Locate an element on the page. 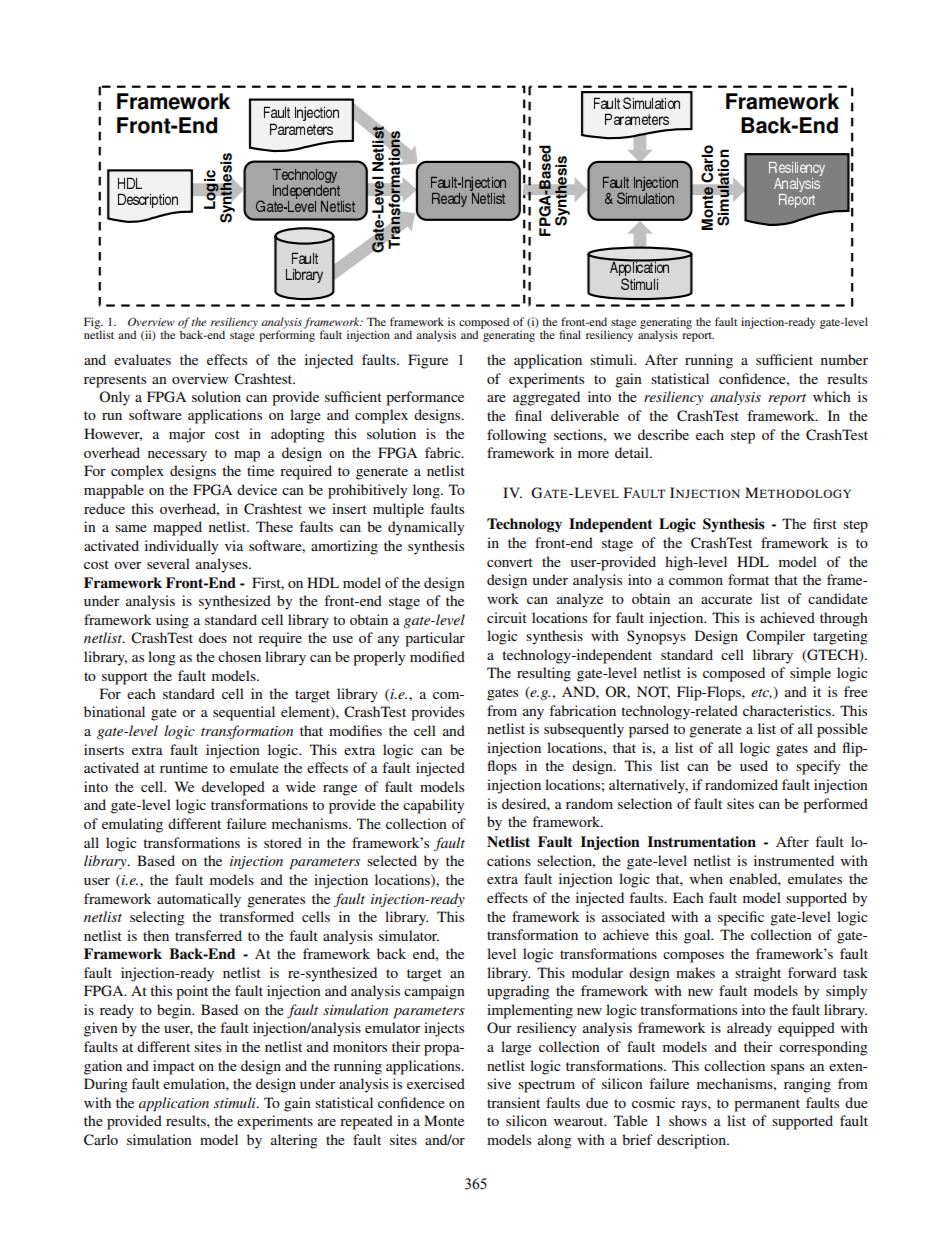 This page has height=1233, width=952. Figure is located at coordinates (428, 361).
